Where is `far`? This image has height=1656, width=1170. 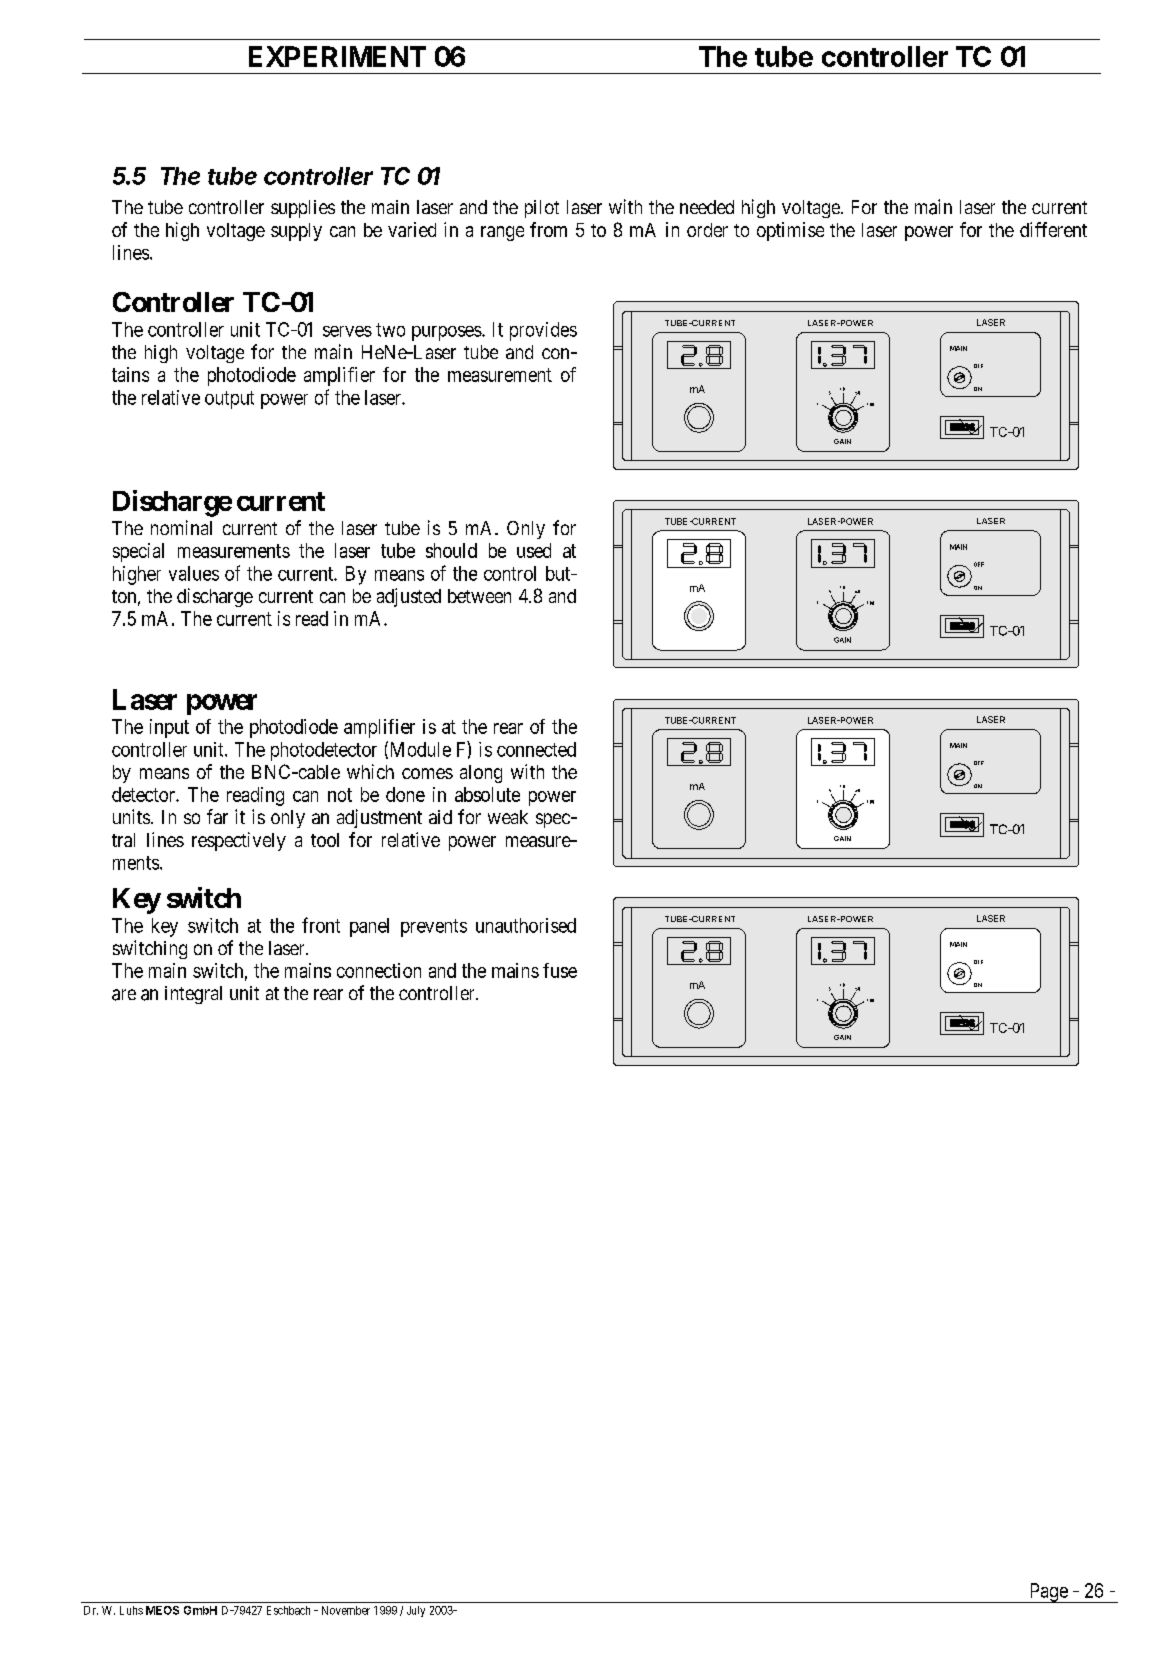 far is located at coordinates (217, 816).
